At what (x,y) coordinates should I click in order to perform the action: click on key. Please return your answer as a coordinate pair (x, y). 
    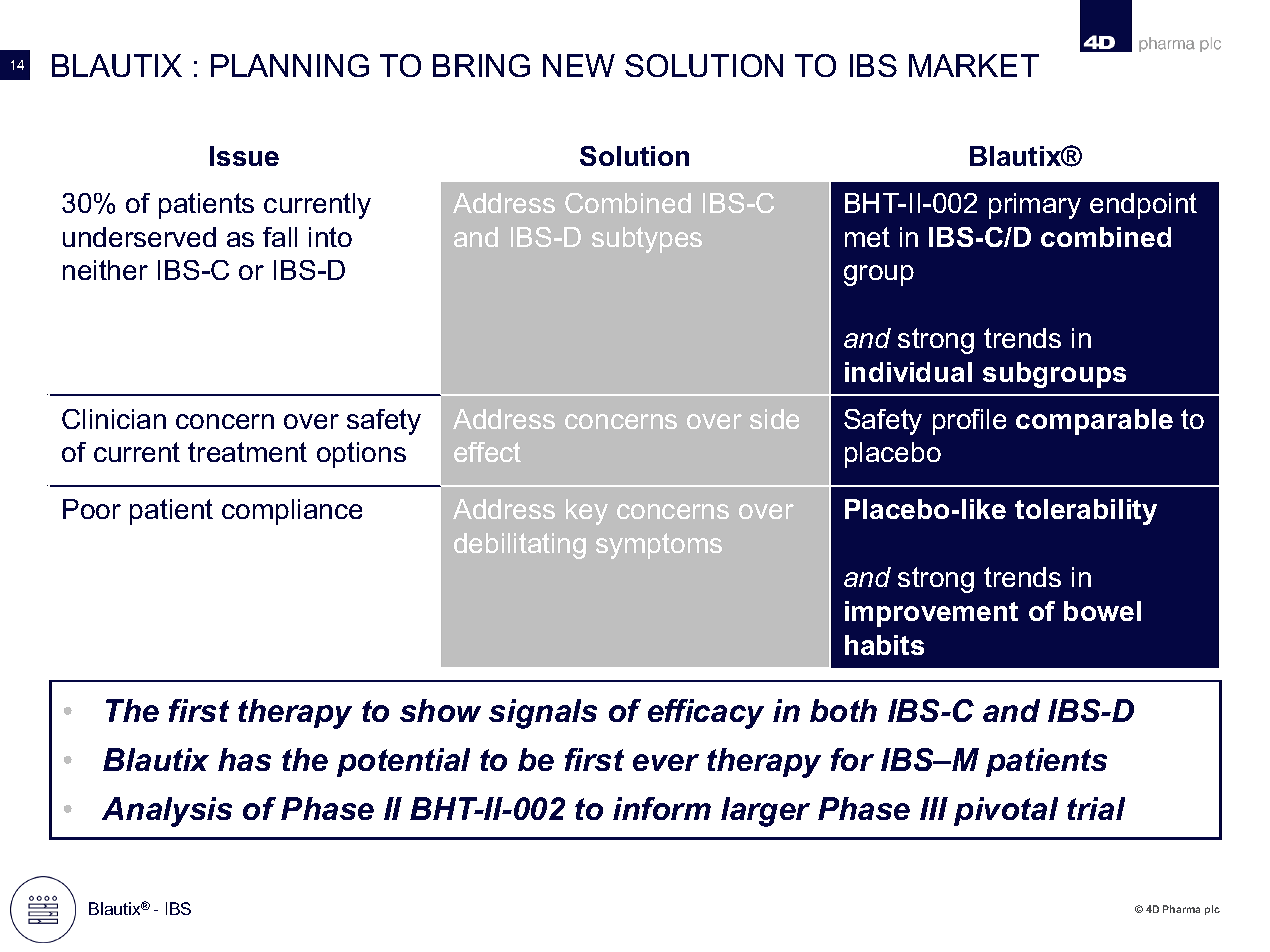
    Looking at the image, I should click on (587, 512).
